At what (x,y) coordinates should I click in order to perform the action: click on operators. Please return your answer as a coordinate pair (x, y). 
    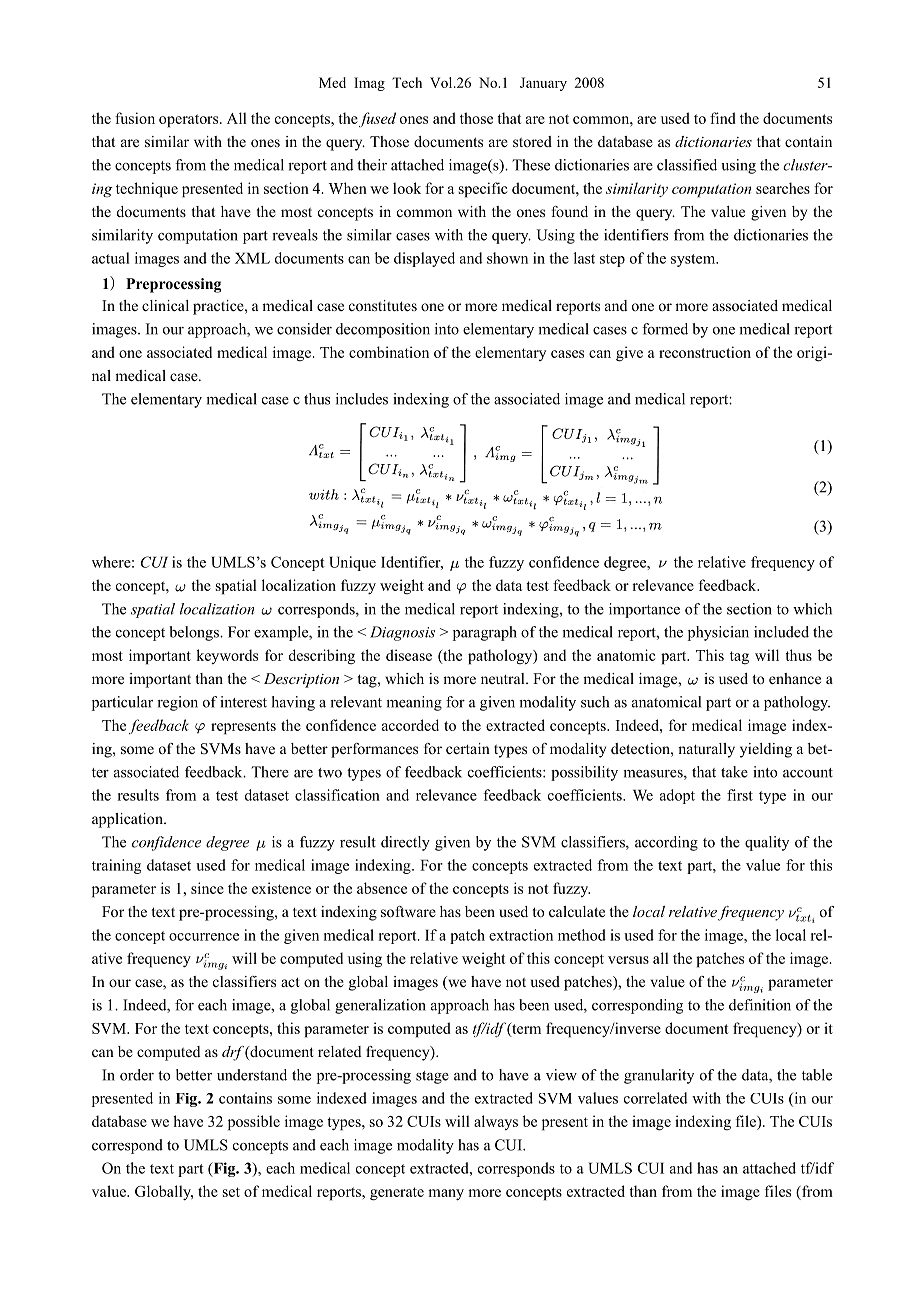
    Looking at the image, I should click on (190, 121).
